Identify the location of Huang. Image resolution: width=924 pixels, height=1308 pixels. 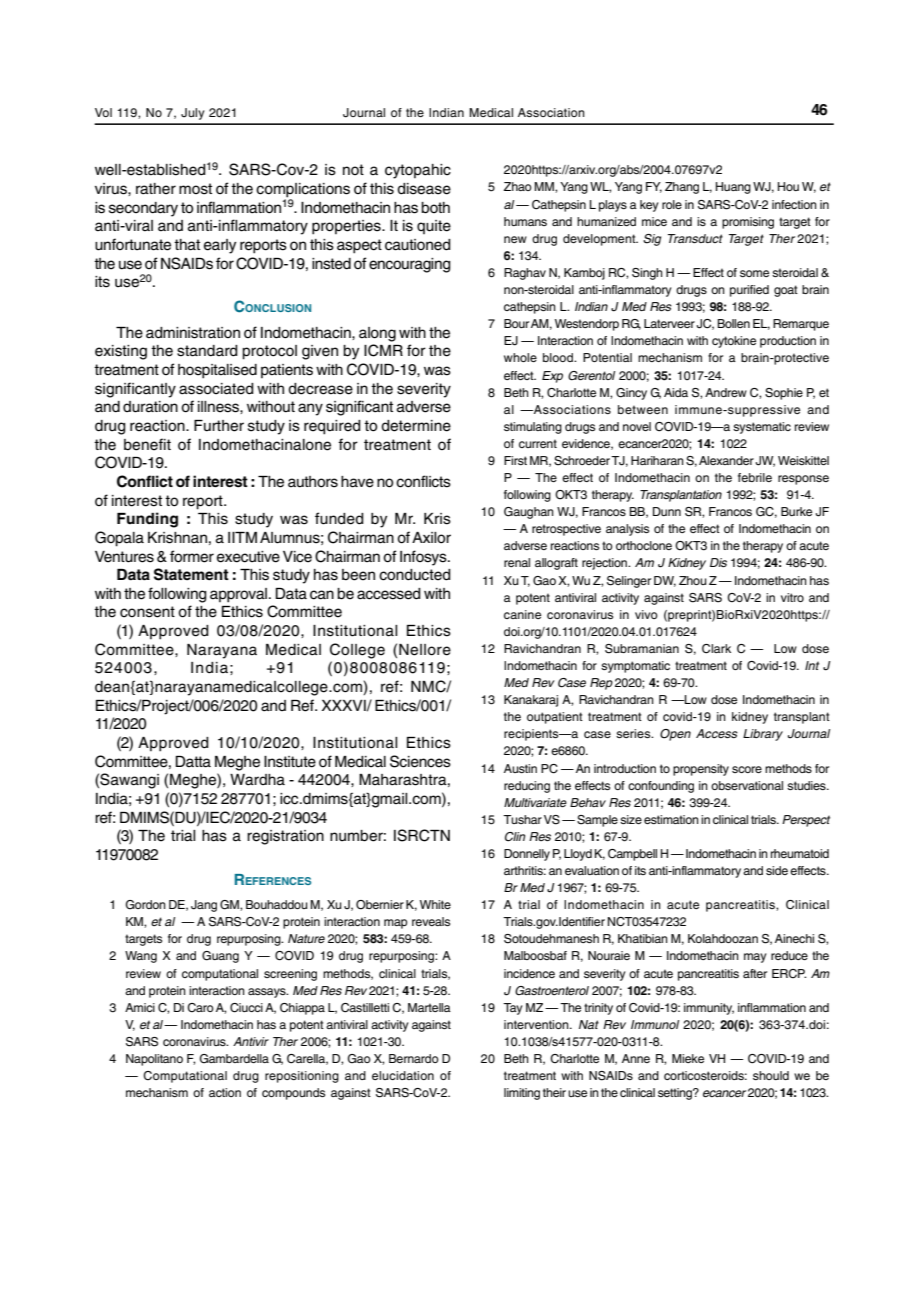
(733, 188).
